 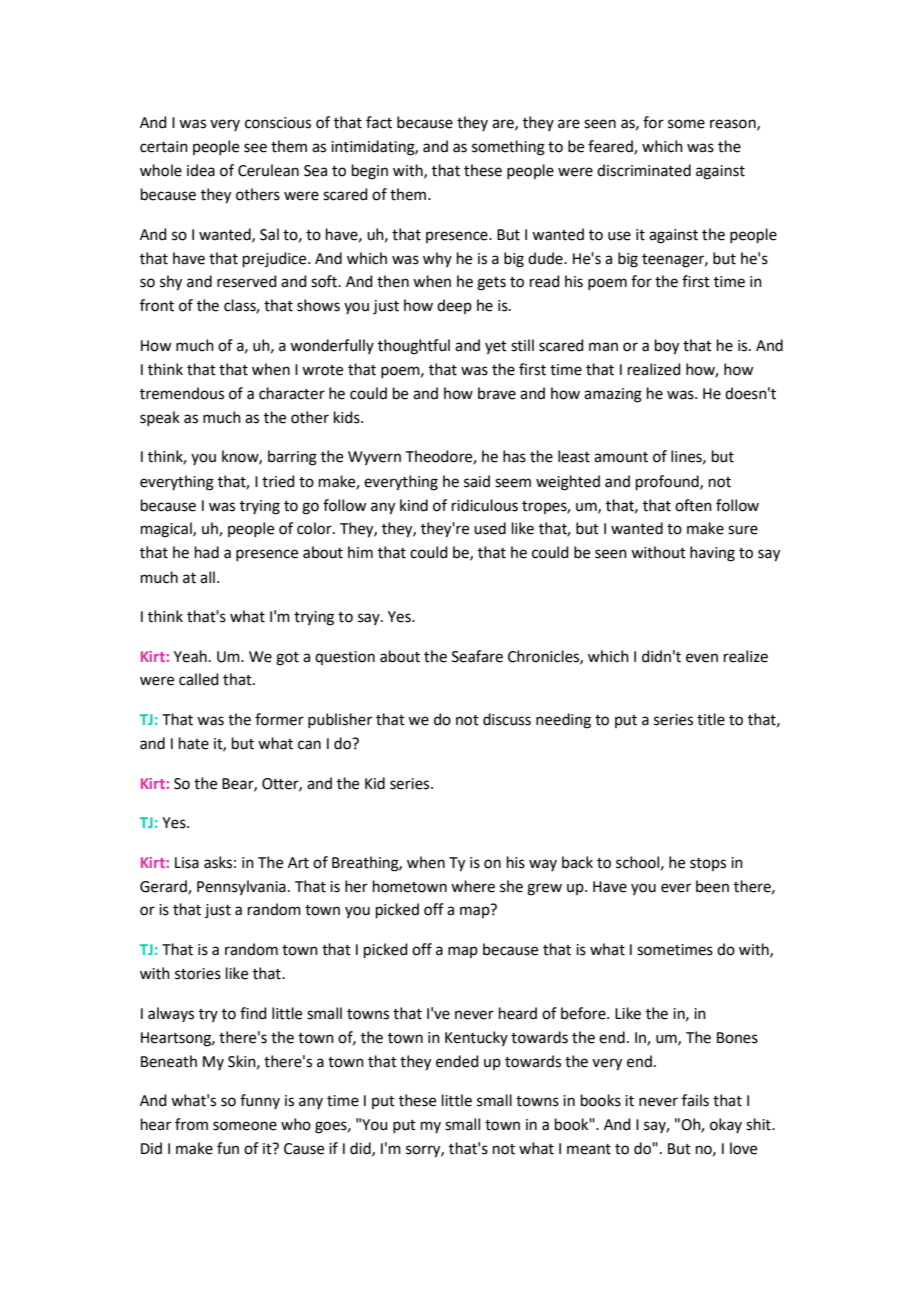 I want to click on from, so click(x=191, y=1124).
